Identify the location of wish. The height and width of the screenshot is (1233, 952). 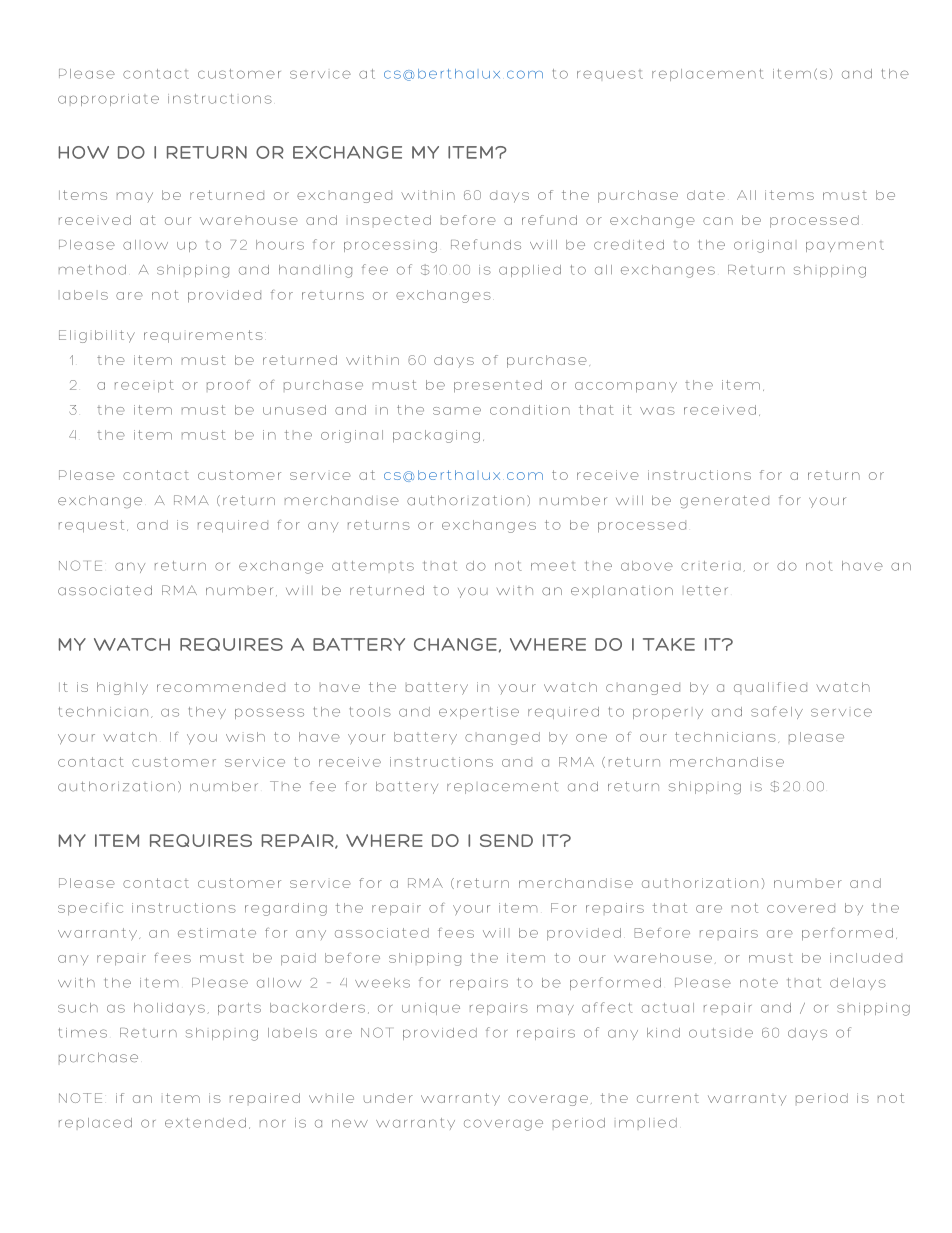
(245, 737).
